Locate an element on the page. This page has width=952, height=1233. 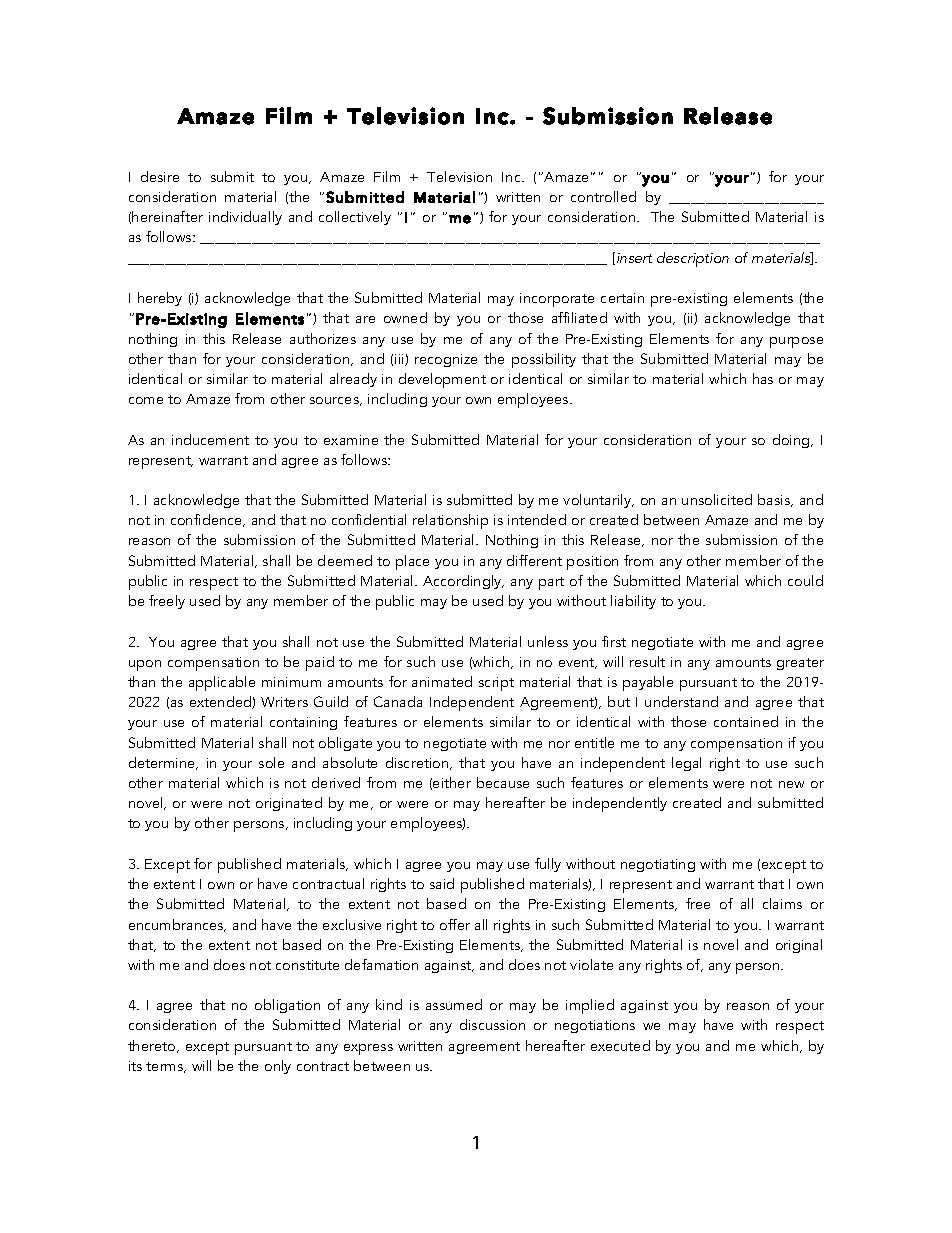
controlled is located at coordinates (603, 196).
